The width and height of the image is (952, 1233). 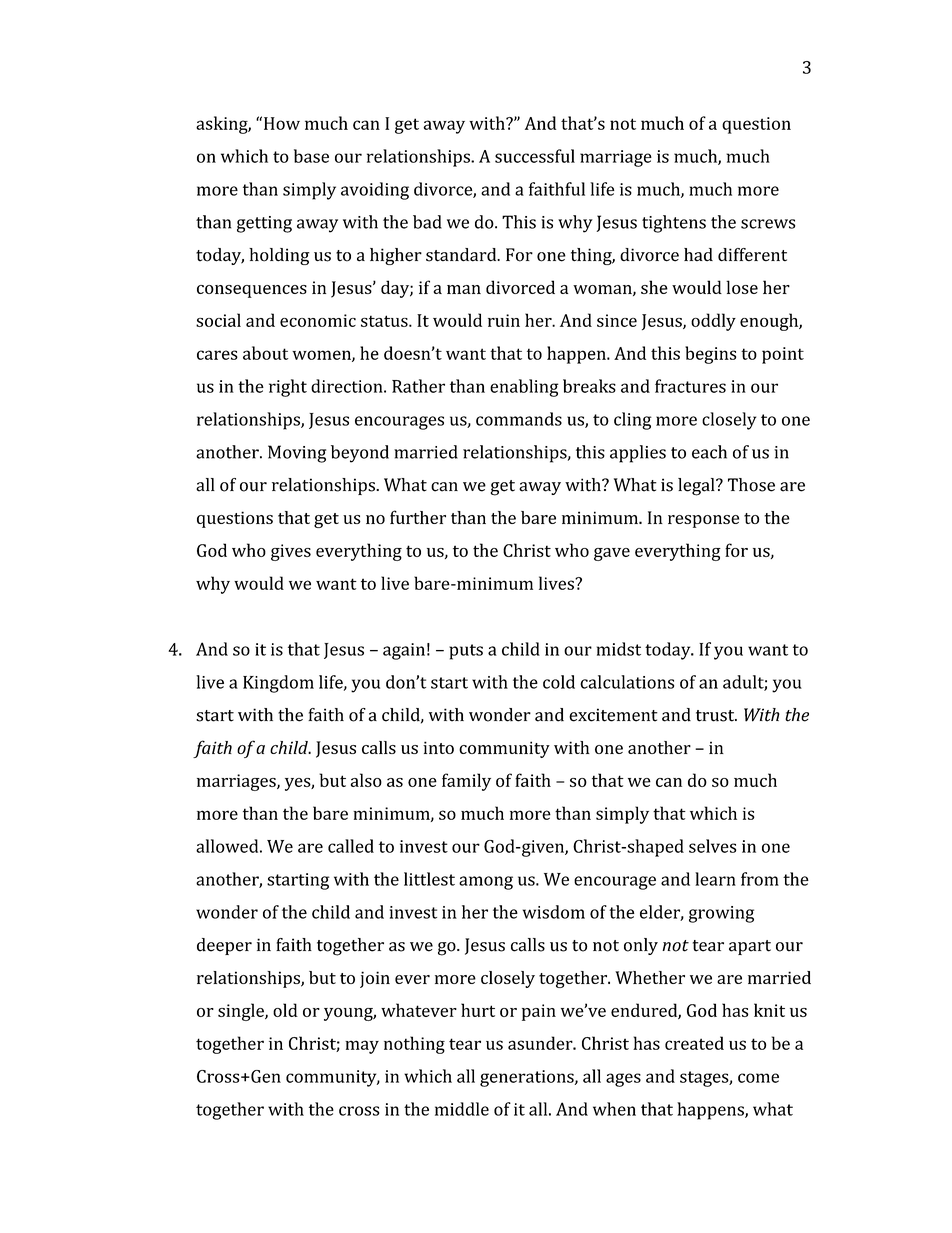 What do you see at coordinates (535, 156) in the image?
I see `successful` at bounding box center [535, 156].
